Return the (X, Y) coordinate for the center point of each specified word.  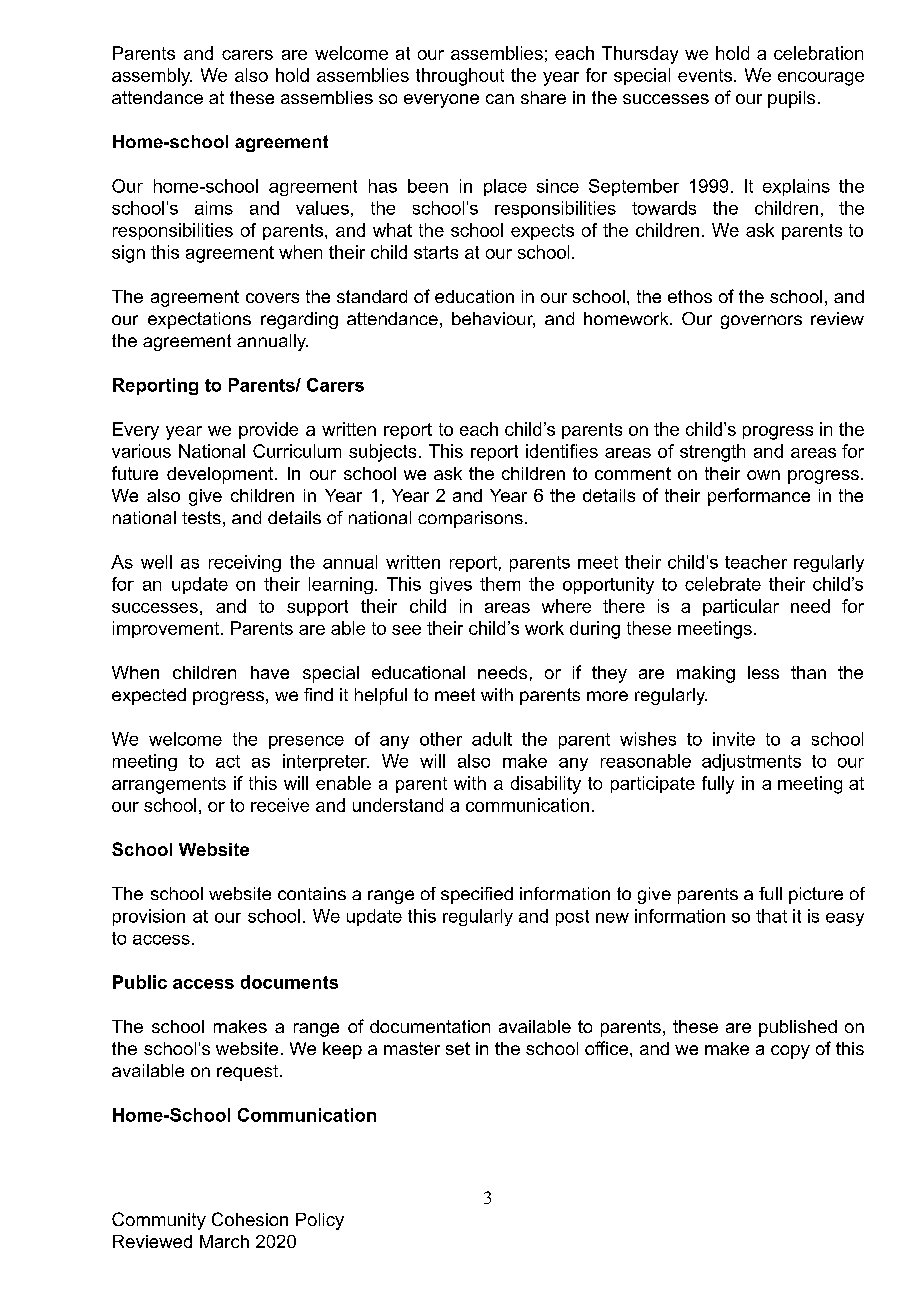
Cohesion (250, 1219)
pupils (791, 99)
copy (790, 1052)
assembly (152, 77)
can (500, 99)
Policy (320, 1221)
